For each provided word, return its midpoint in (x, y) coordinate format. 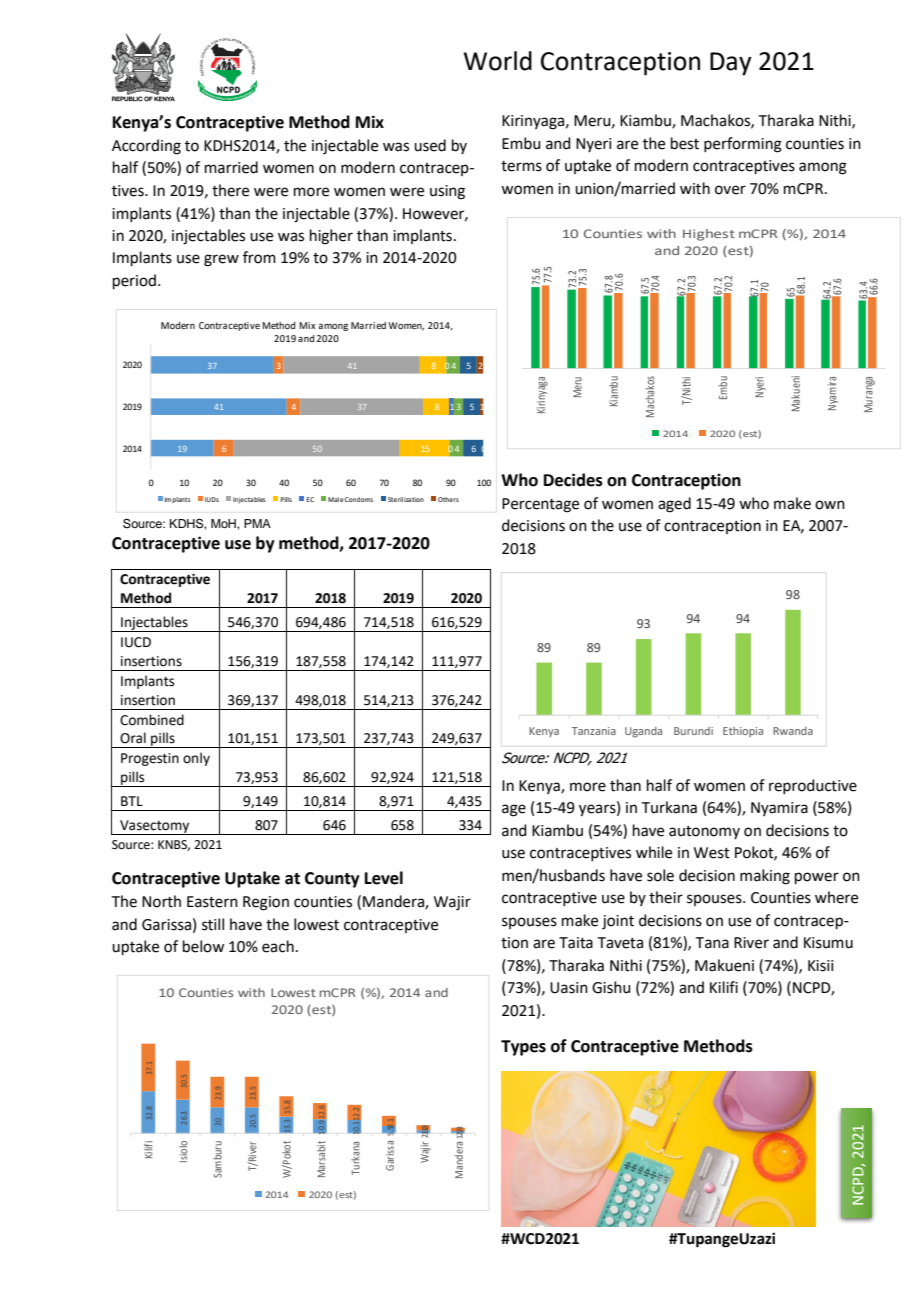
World (498, 61)
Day (731, 64)
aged (674, 505)
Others (448, 499)
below (203, 946)
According (146, 147)
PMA (257, 523)
